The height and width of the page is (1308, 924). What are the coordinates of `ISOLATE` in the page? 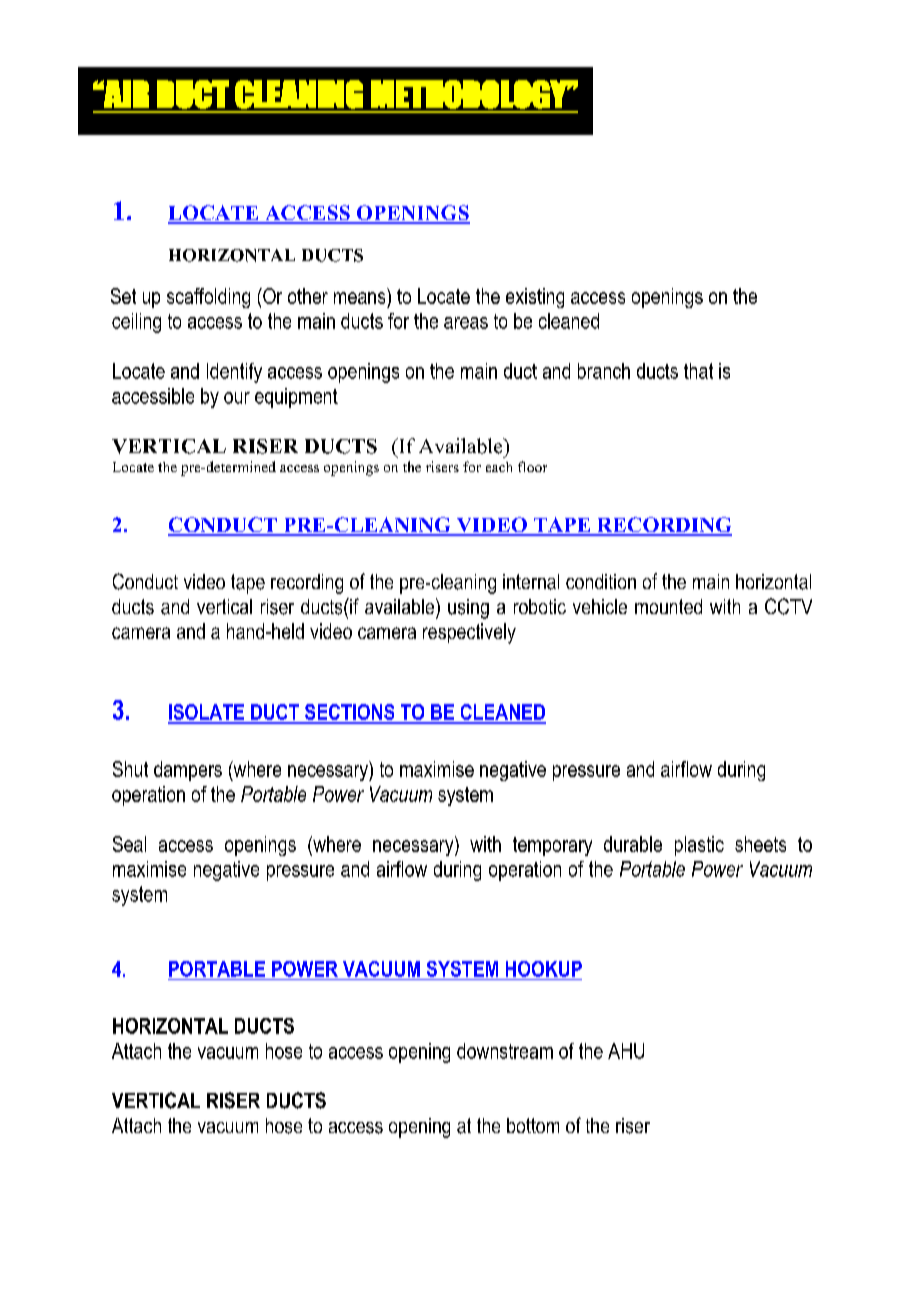 It's located at (207, 713).
